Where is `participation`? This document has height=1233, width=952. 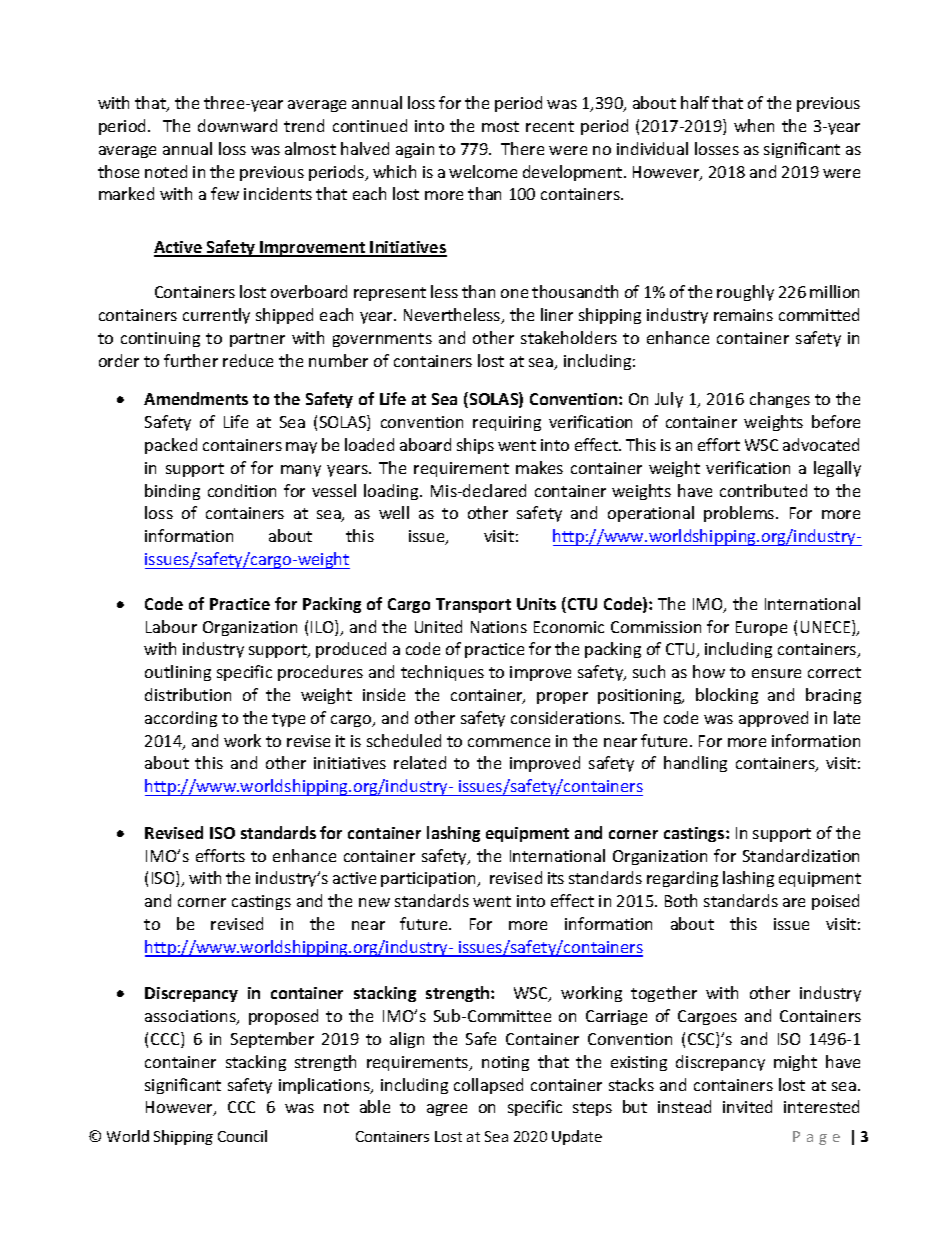
participation is located at coordinates (430, 879).
